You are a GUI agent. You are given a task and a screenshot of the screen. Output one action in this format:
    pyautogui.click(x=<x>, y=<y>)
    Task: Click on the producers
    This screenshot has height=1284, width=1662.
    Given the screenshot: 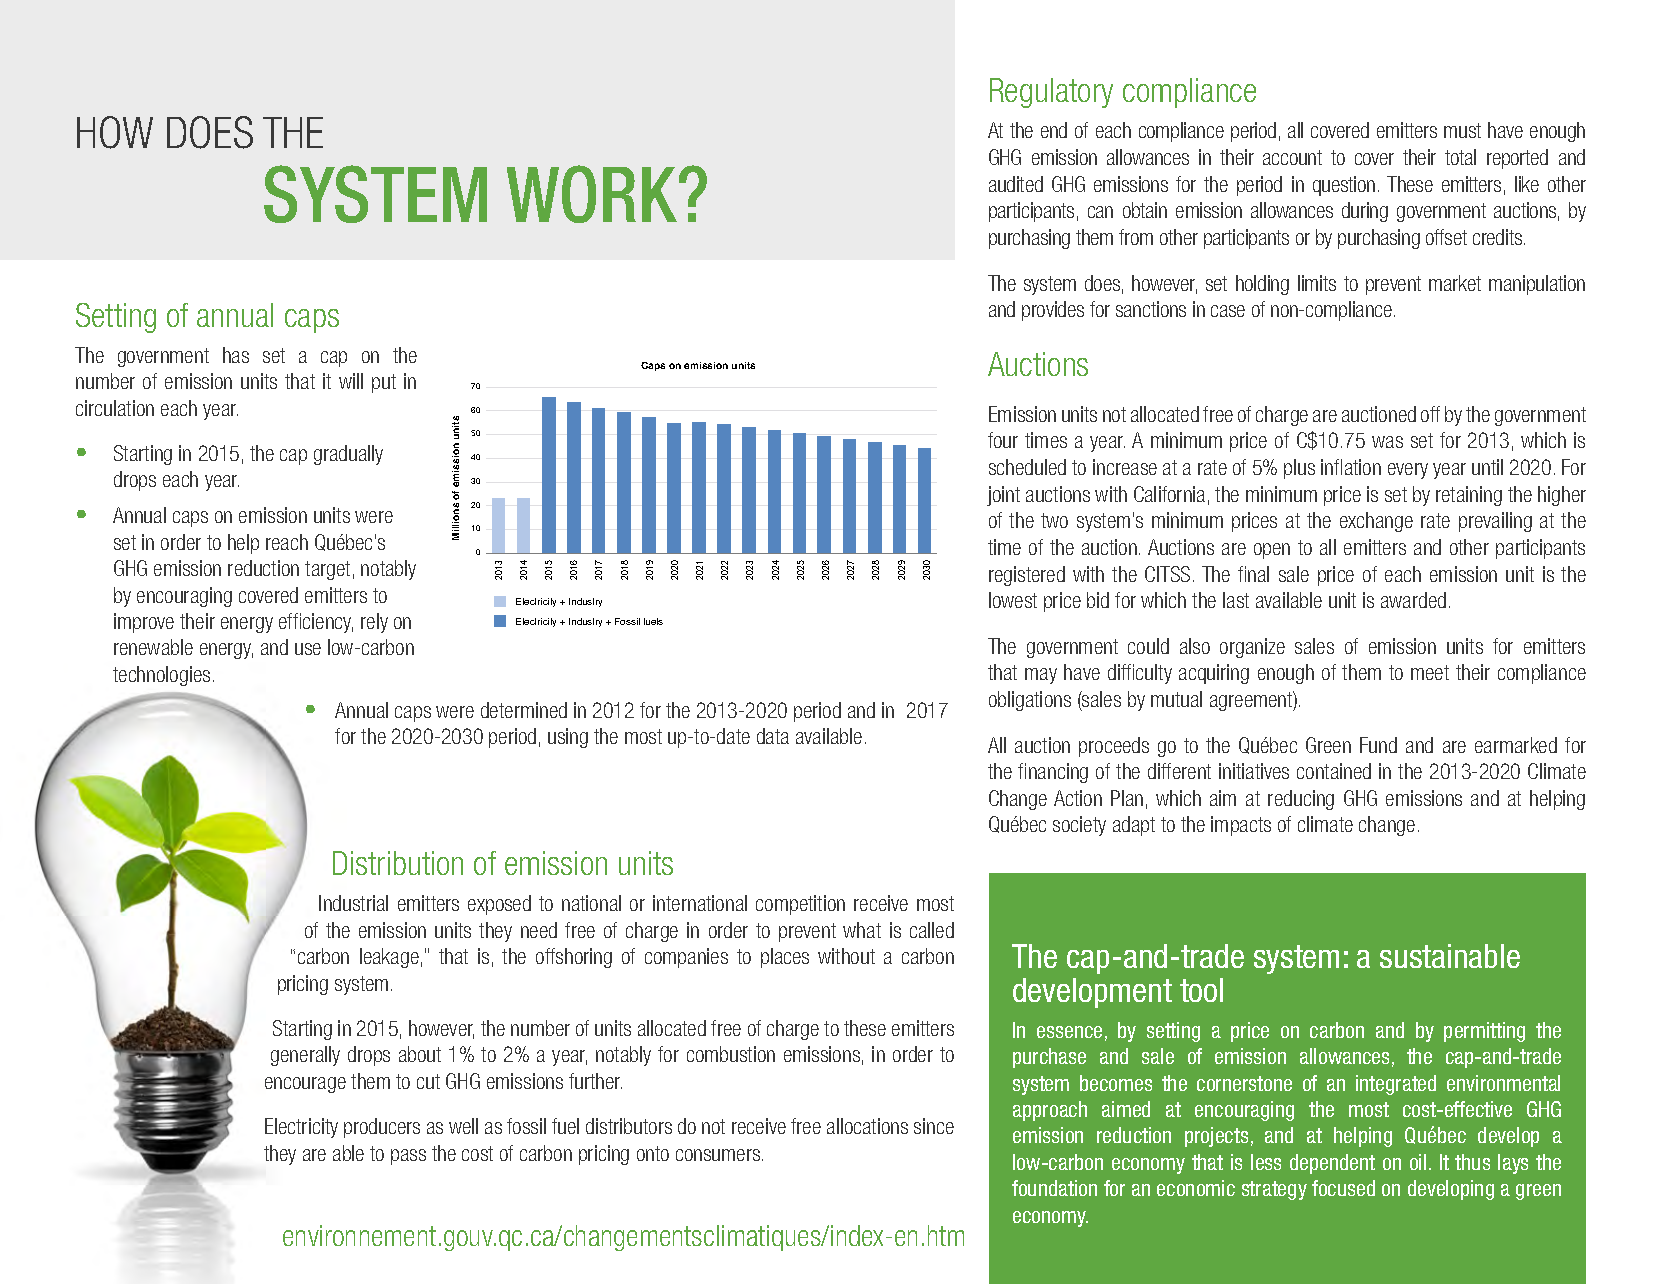 What is the action you would take?
    pyautogui.click(x=382, y=1128)
